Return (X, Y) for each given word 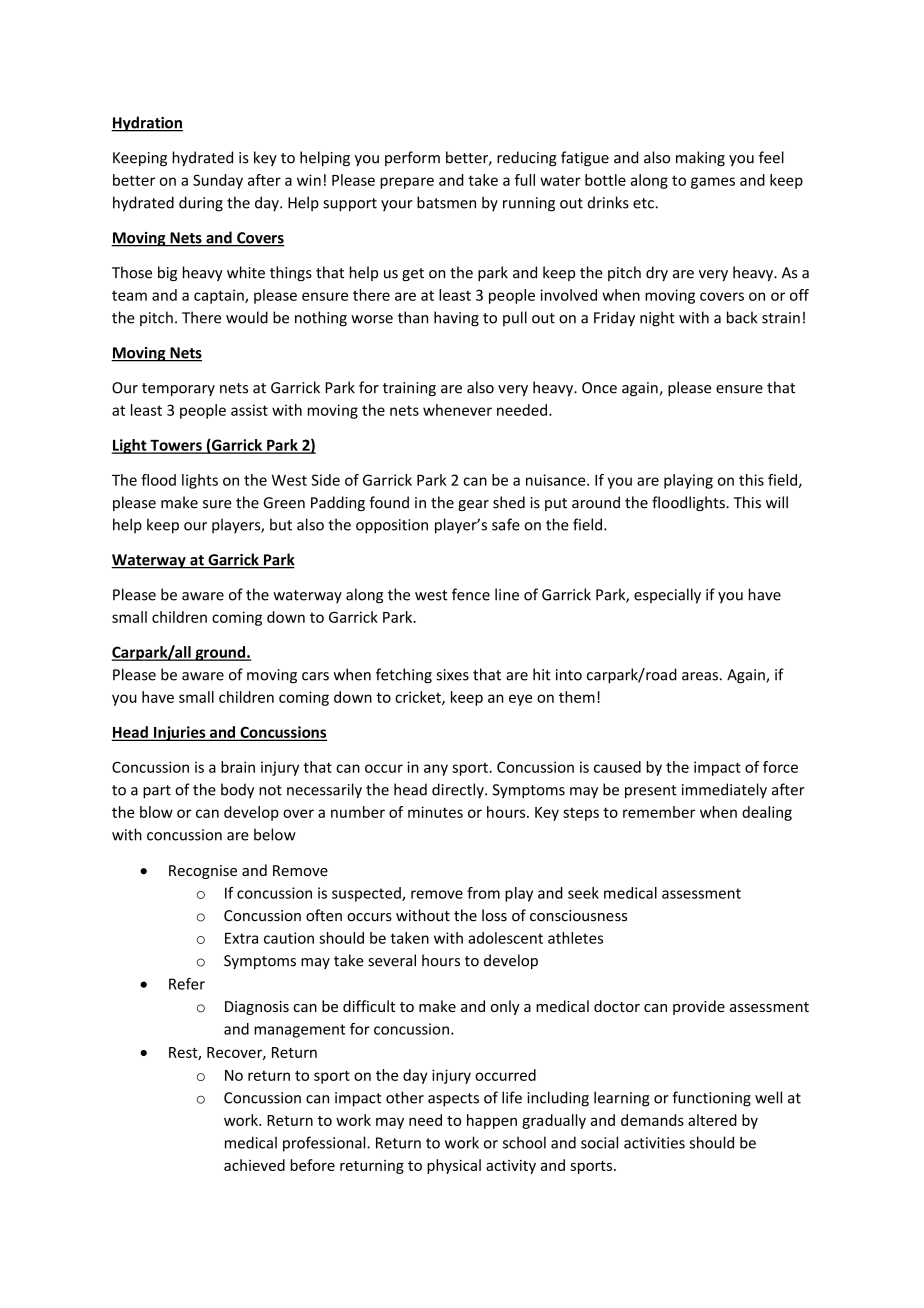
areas (700, 676)
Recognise (203, 872)
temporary (178, 389)
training (409, 389)
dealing (767, 813)
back (742, 317)
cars (315, 676)
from (483, 893)
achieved (254, 1165)
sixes (453, 675)
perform (412, 158)
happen (492, 1121)
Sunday (218, 181)
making (700, 159)
